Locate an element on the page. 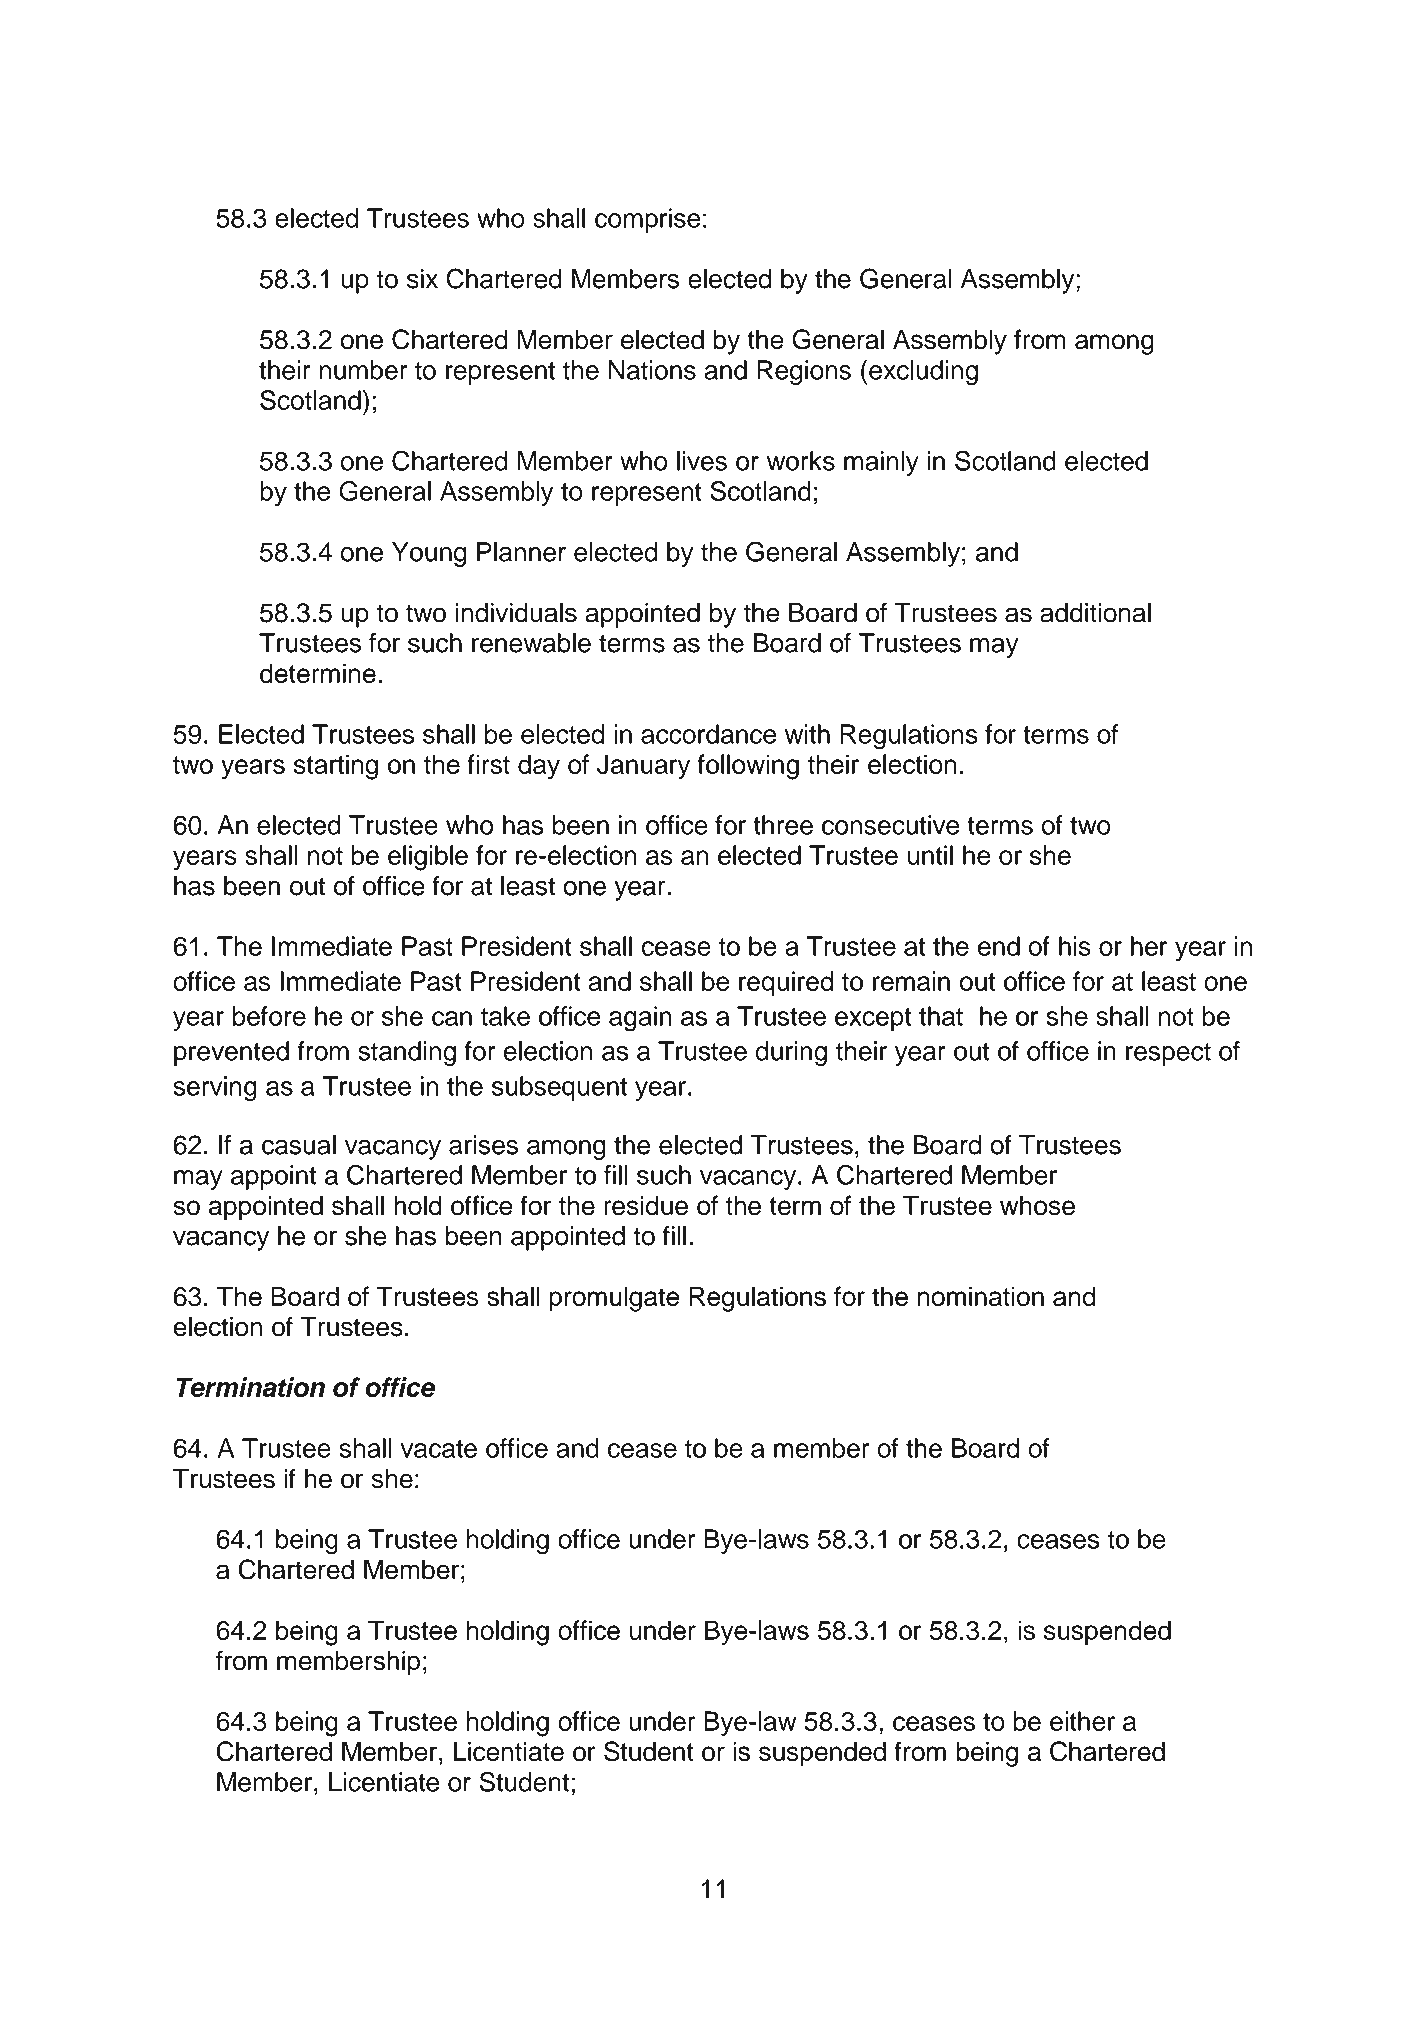  before is located at coordinates (269, 1016).
